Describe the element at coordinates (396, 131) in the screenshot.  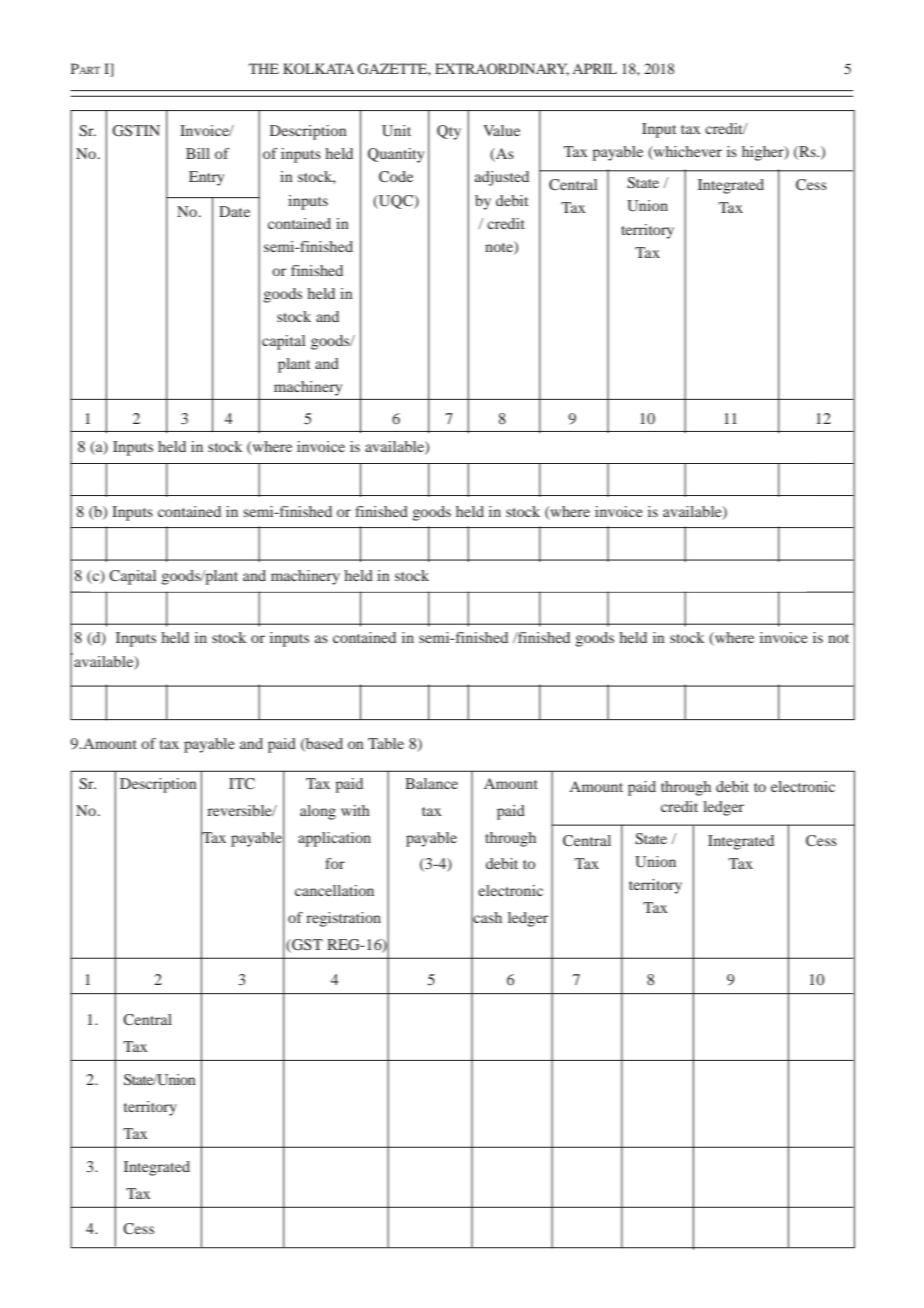
I see `Unit` at that location.
